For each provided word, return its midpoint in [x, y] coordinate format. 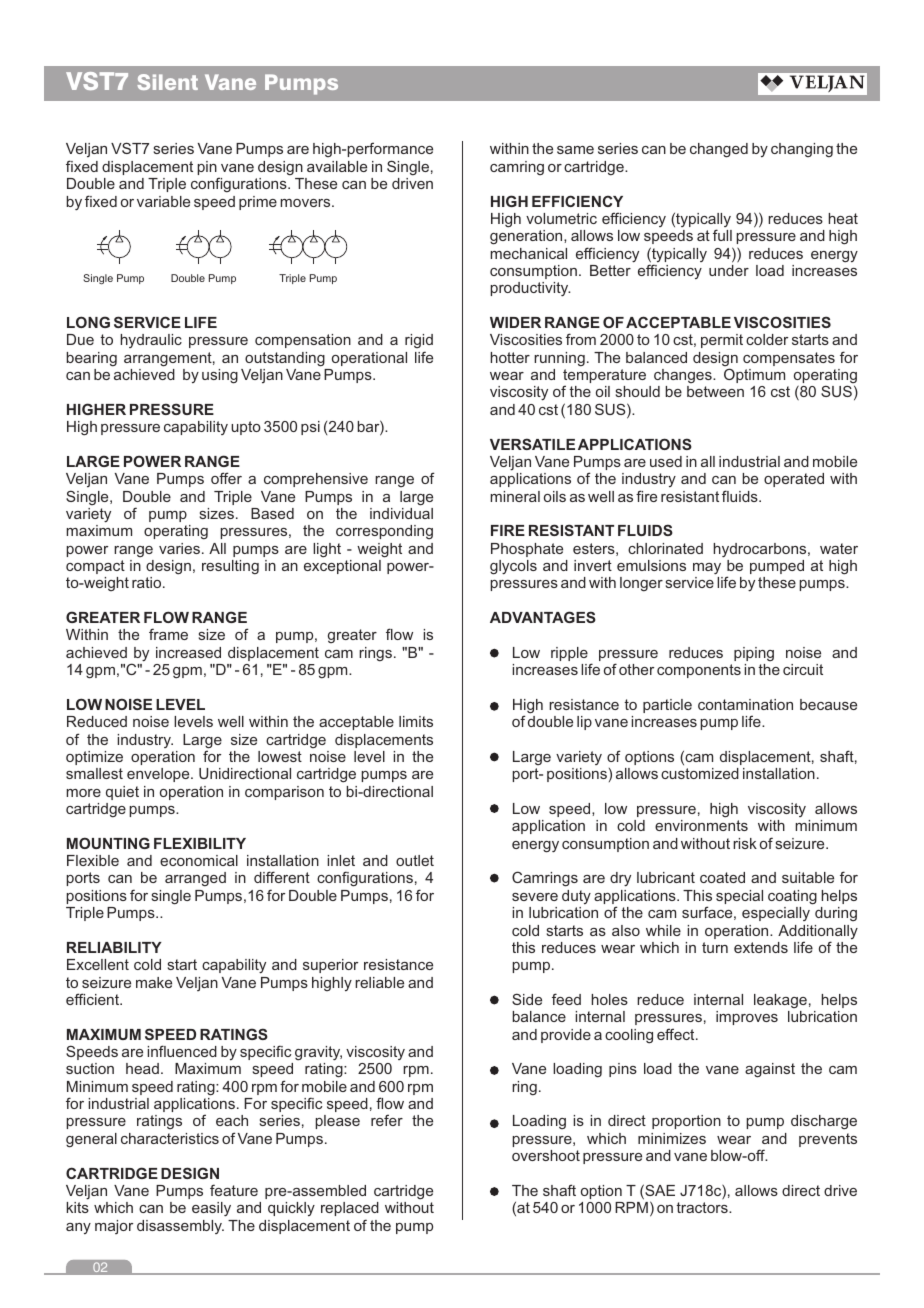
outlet [415, 860]
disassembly [180, 1227]
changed [719, 150]
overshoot [546, 1155]
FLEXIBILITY [200, 843]
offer [226, 478]
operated [794, 480]
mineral [515, 496]
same [575, 150]
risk [745, 843]
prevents [828, 1140]
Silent [167, 82]
